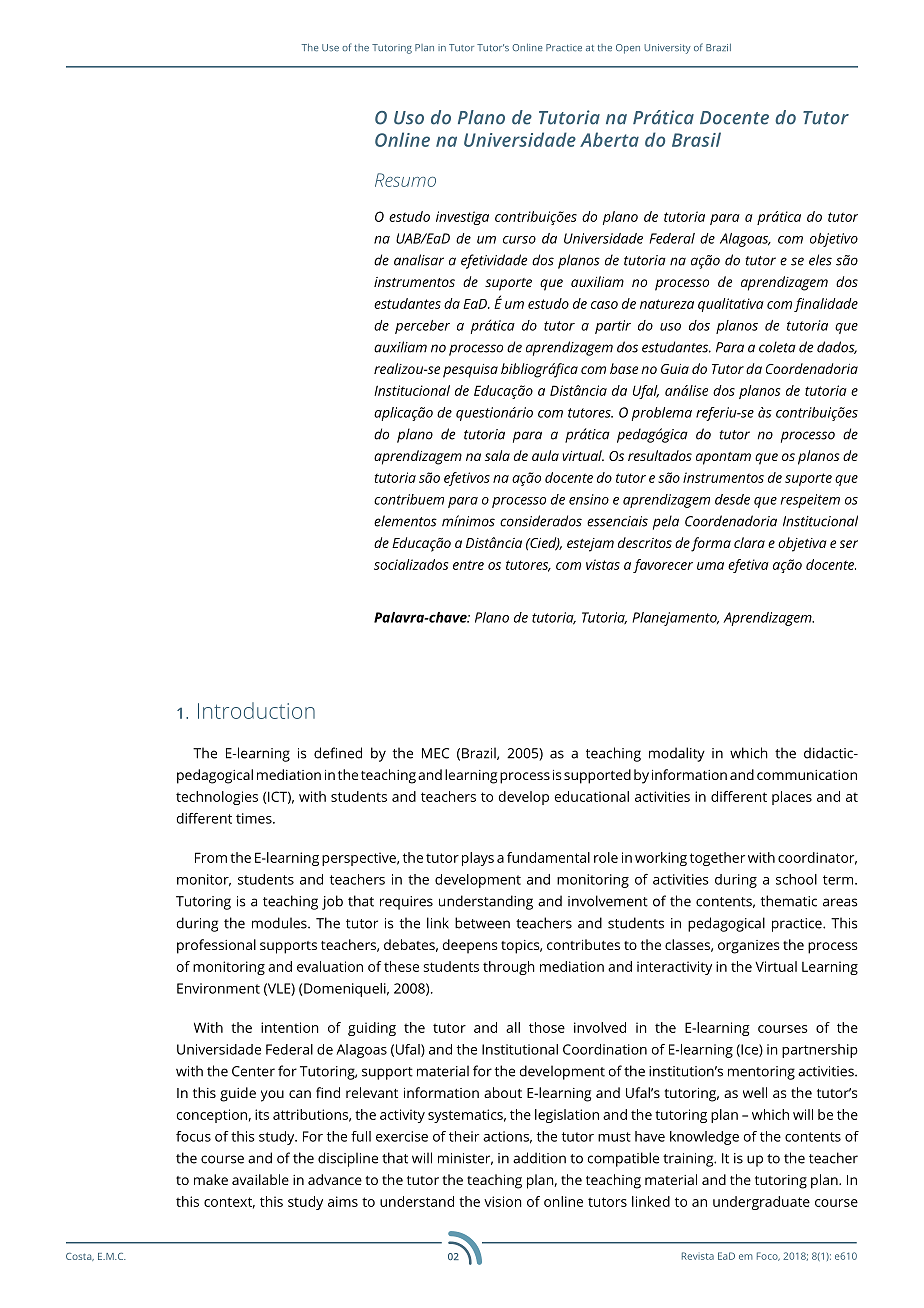  I want to click on entre, so click(468, 565).
